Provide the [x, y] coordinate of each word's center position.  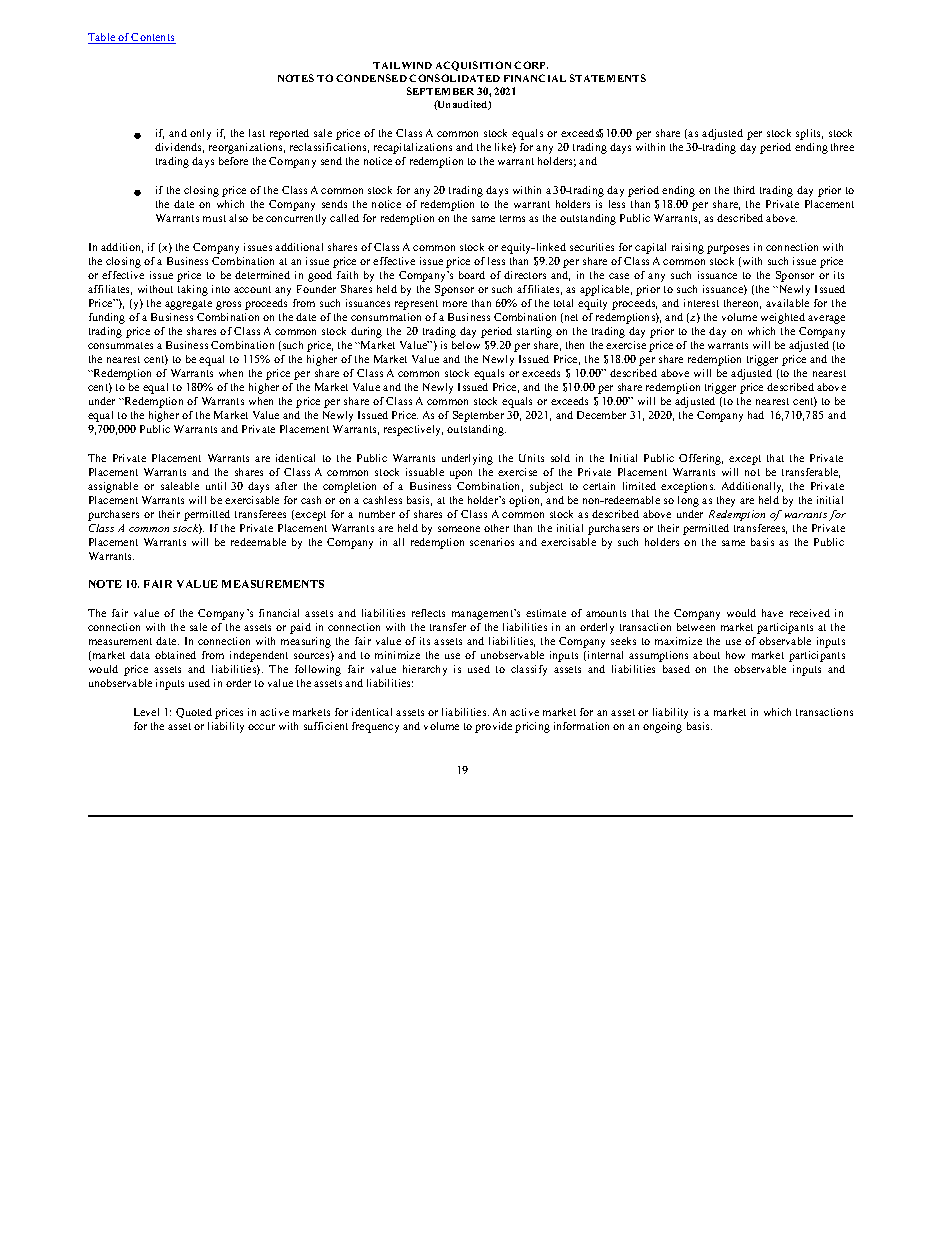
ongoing [662, 727]
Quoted [194, 713]
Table [103, 38]
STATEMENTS [608, 78]
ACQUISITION [473, 66]
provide [493, 727]
